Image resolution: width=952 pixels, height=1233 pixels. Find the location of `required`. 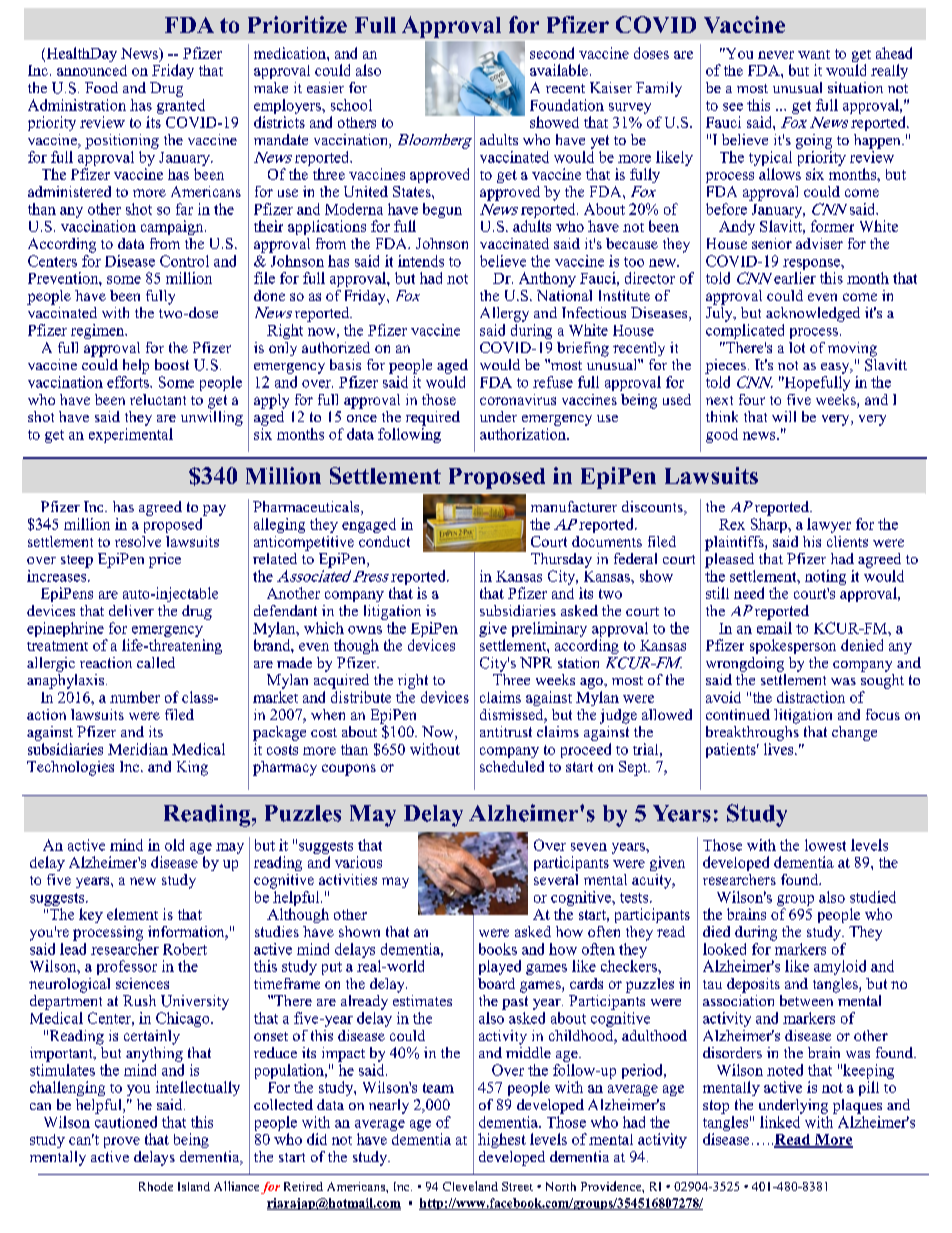

required is located at coordinates (433, 418).
